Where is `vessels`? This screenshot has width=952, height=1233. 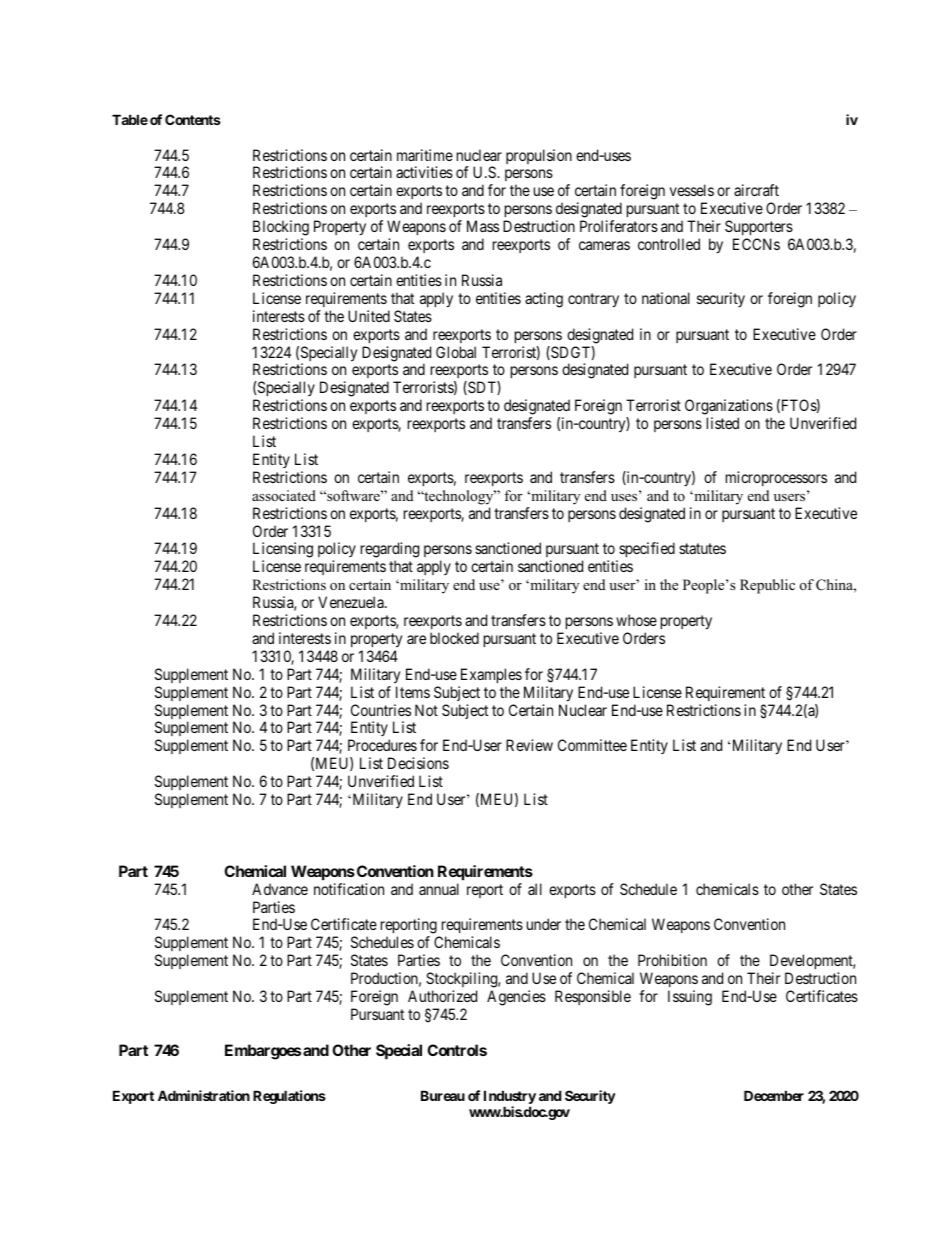 vessels is located at coordinates (692, 190).
